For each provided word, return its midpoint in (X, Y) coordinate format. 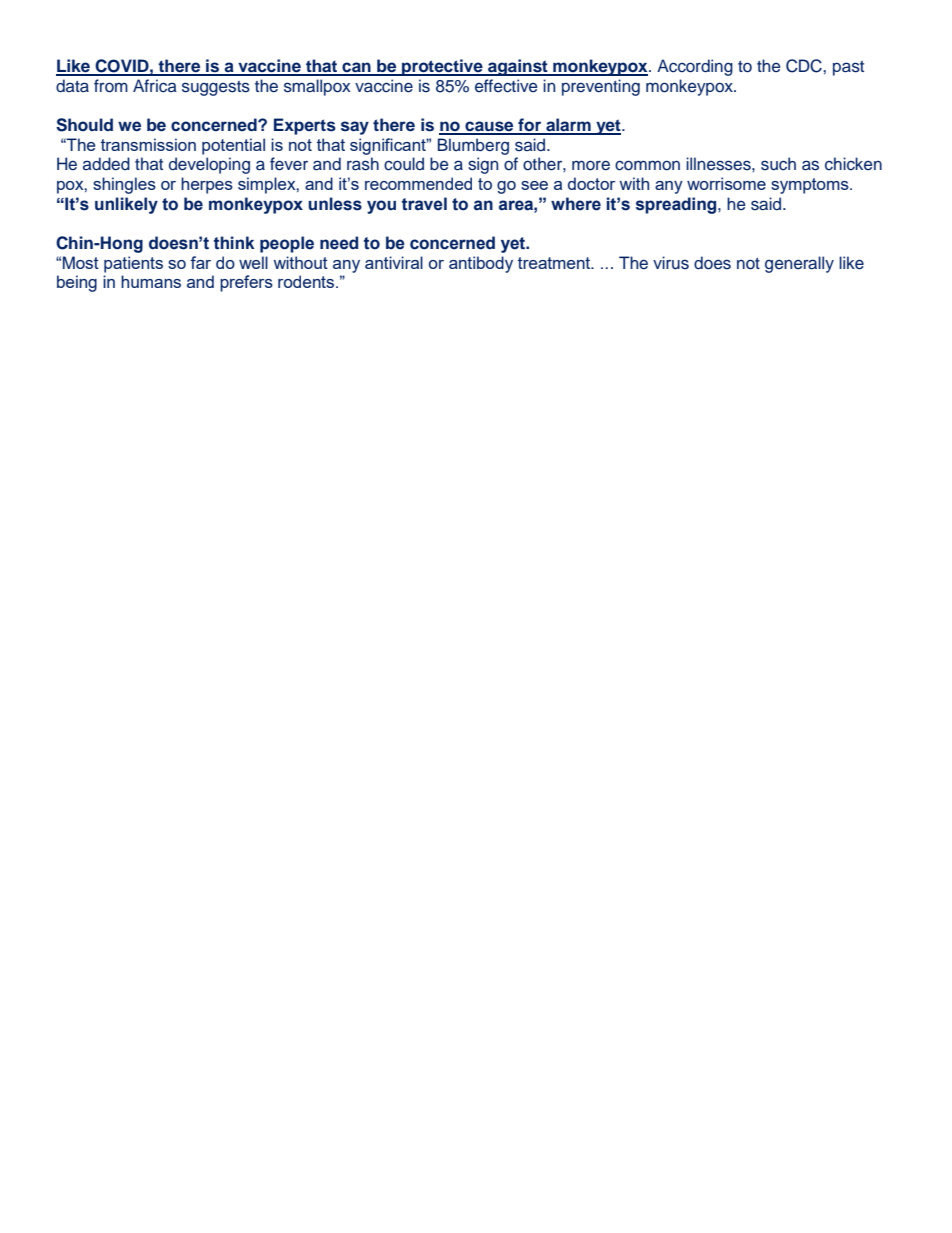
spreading (677, 205)
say (355, 128)
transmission (148, 144)
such (778, 164)
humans (151, 281)
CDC (805, 66)
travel (424, 204)
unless (335, 204)
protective (442, 67)
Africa (155, 86)
